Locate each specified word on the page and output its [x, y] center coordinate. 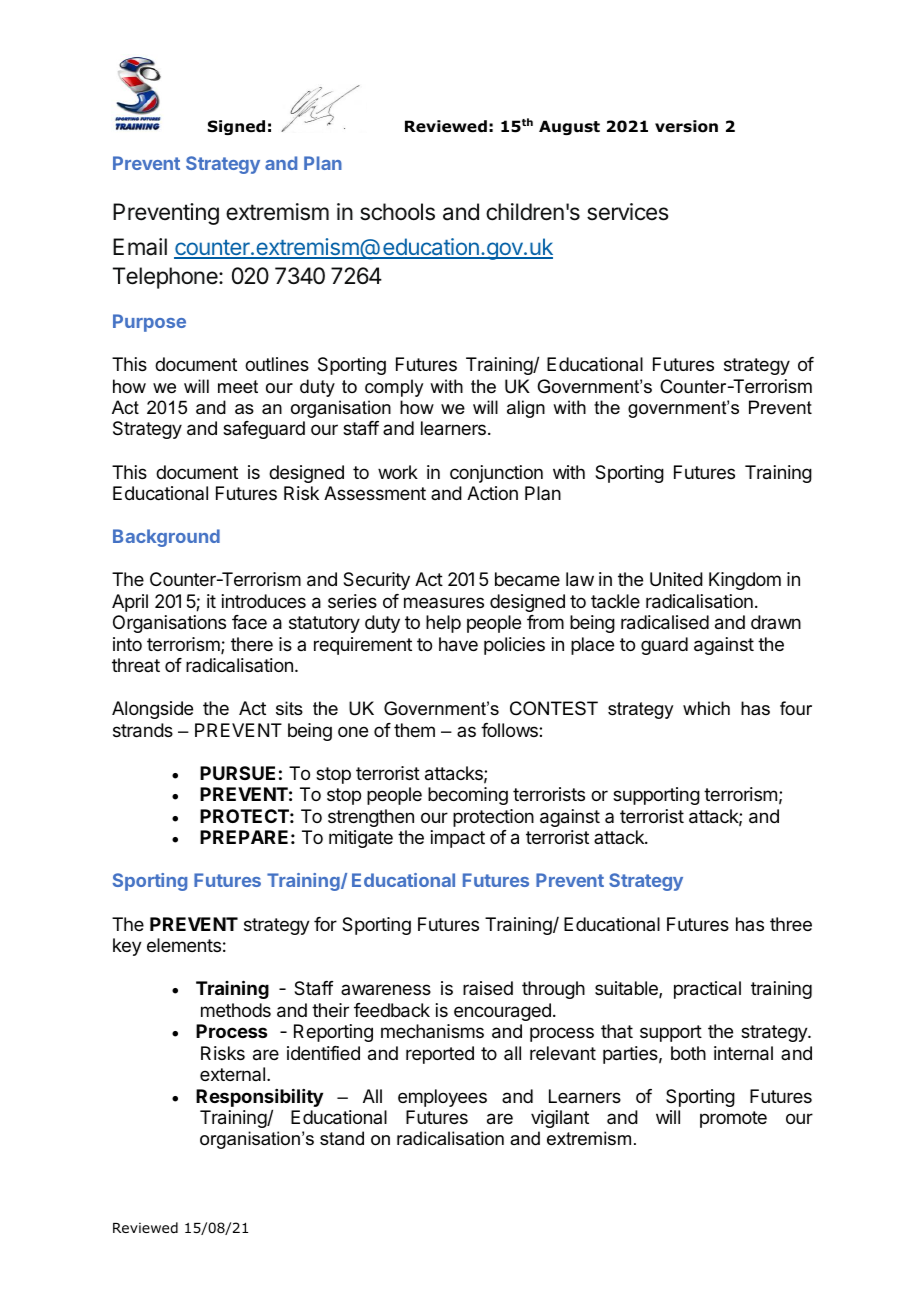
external [232, 1074]
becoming [468, 796]
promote [733, 1119]
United [676, 579]
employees [442, 1098]
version [686, 126]
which [706, 708]
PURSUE [237, 773]
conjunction [496, 474]
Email [140, 247]
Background [166, 538]
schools [397, 212]
